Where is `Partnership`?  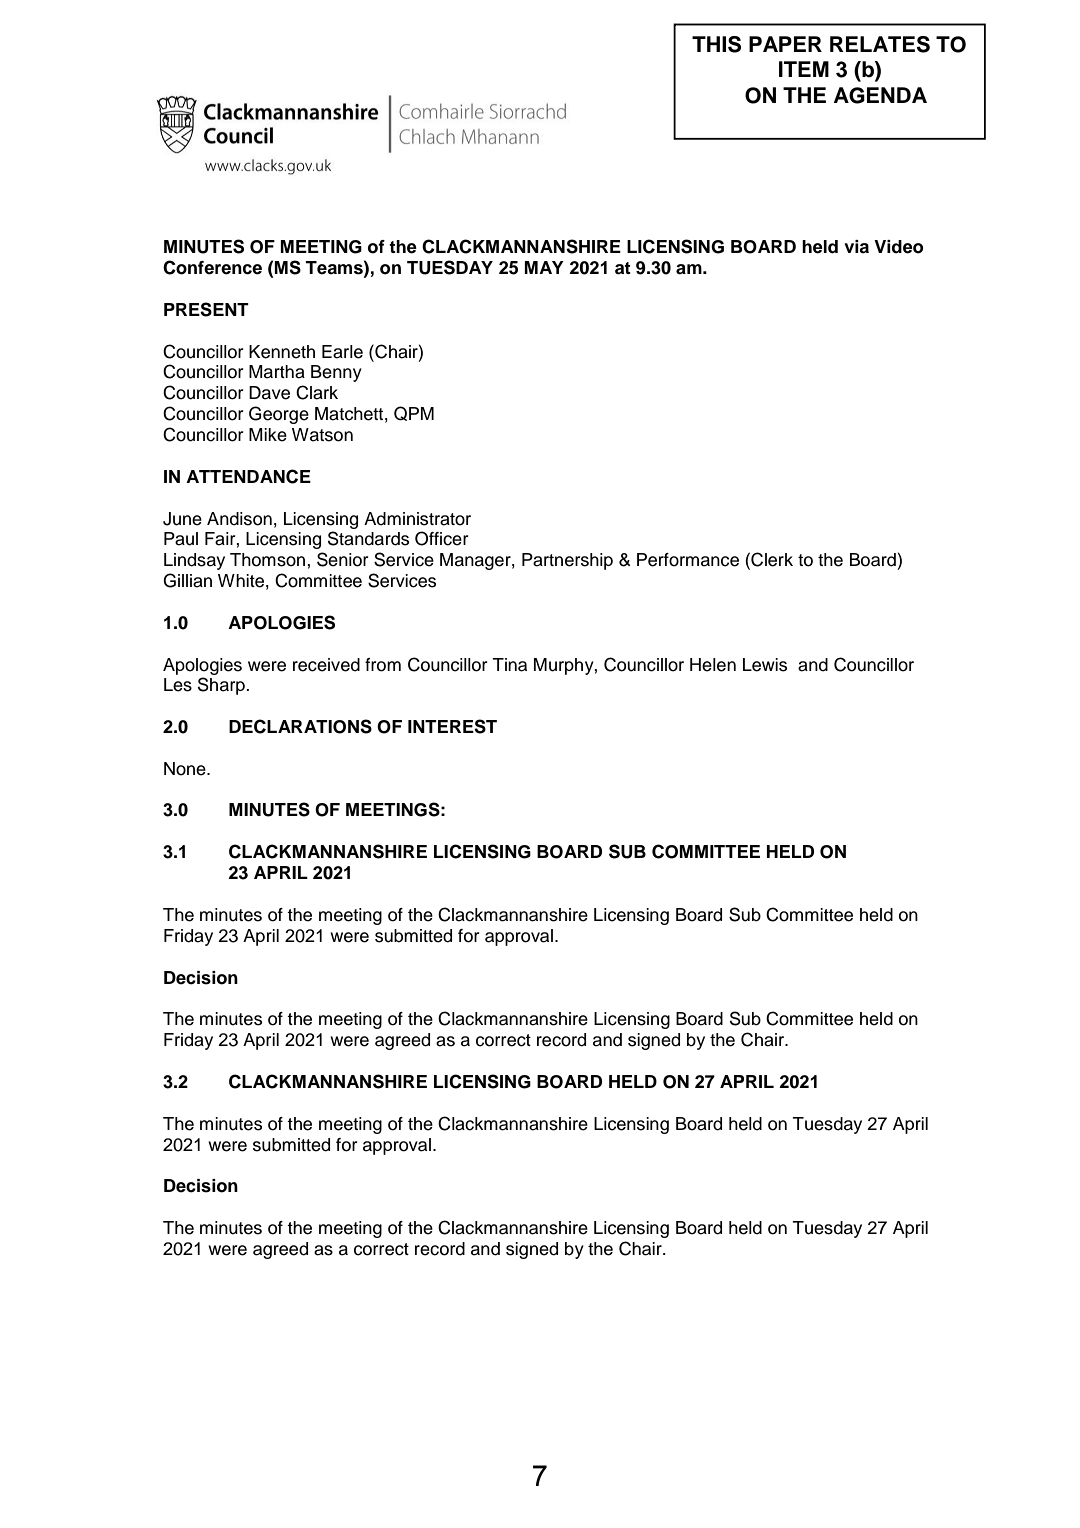
Partnership is located at coordinates (567, 561).
